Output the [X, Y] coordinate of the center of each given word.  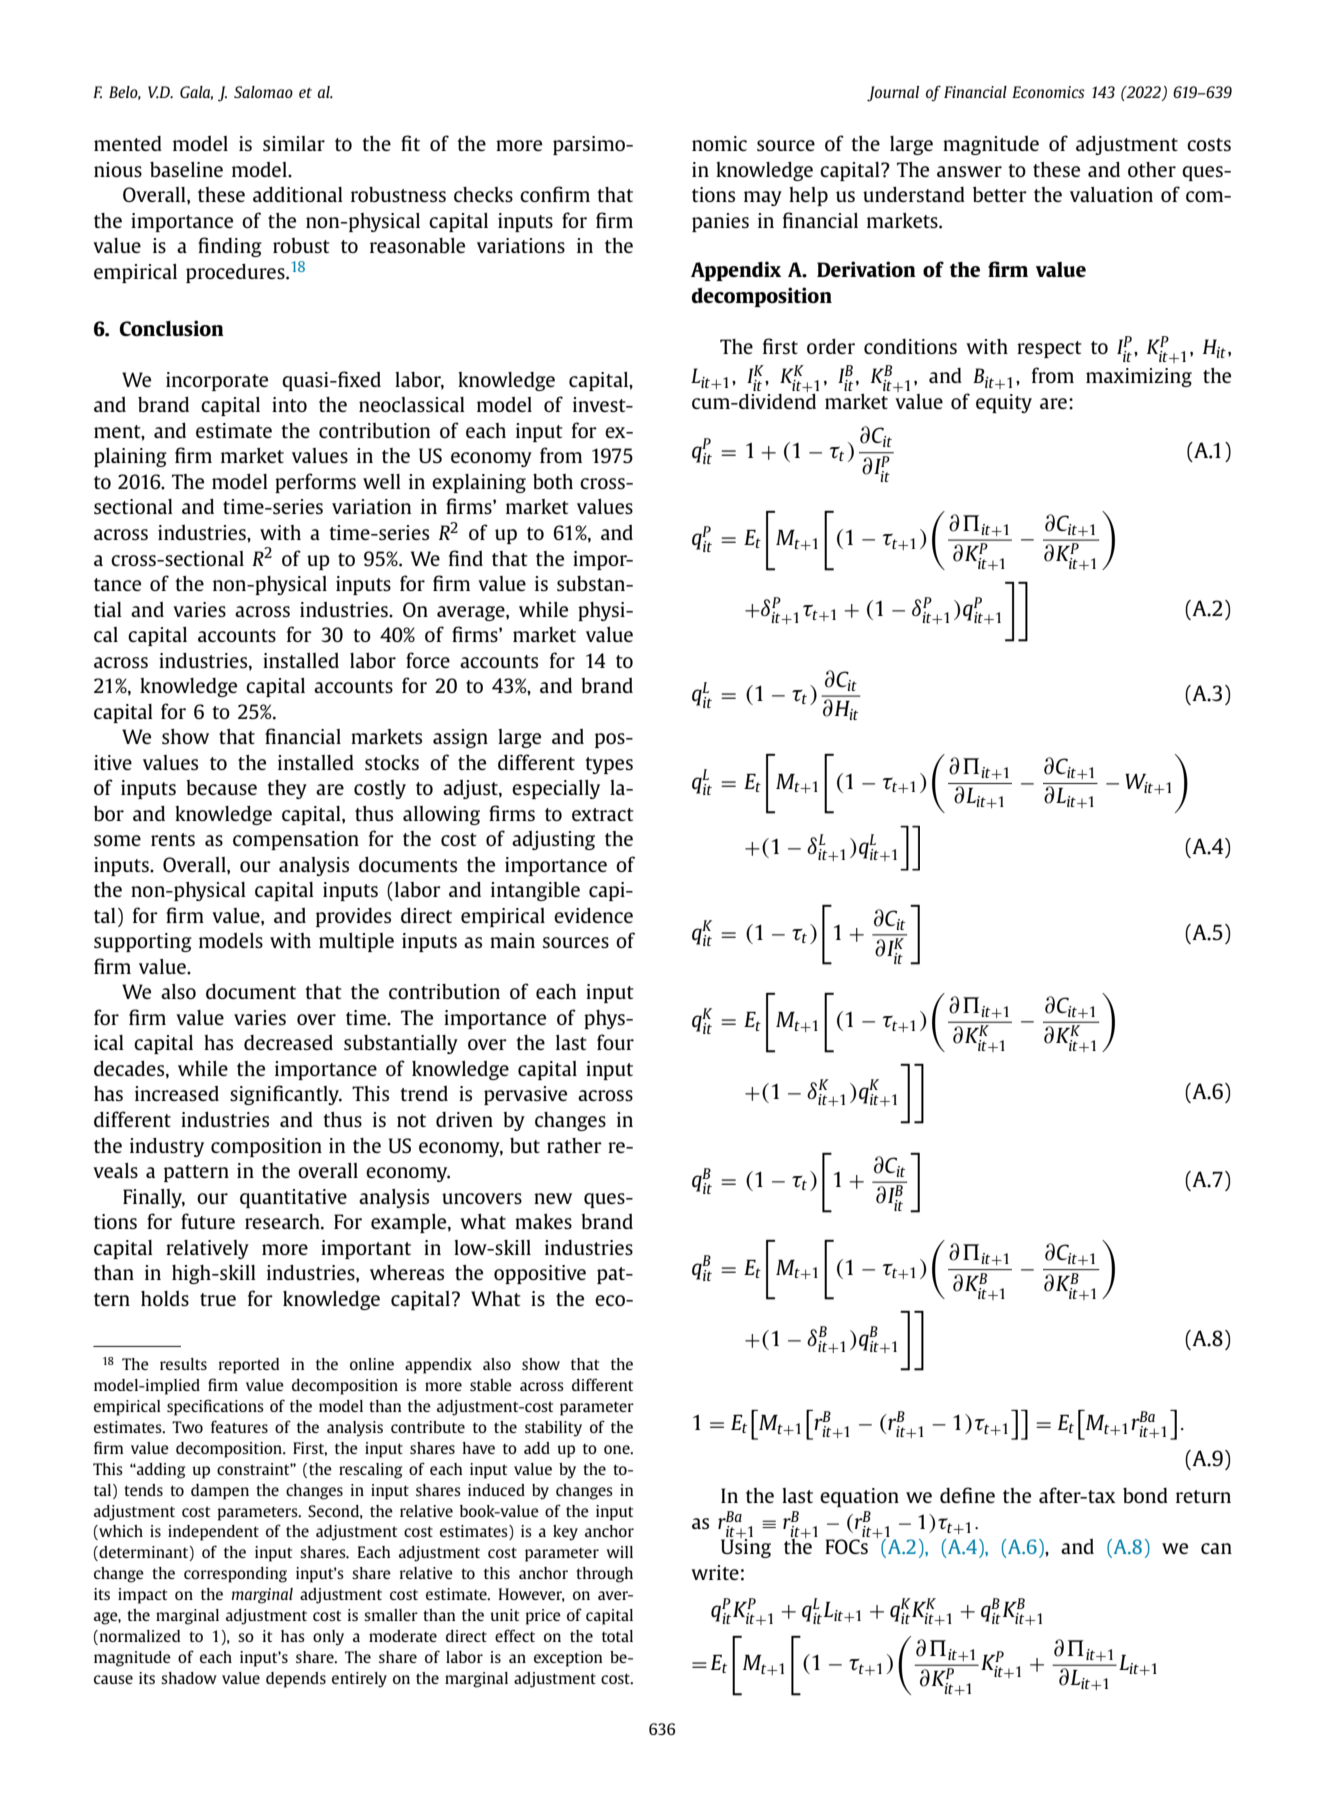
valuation [1111, 194]
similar [294, 143]
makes [543, 1221]
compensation [296, 840]
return [1203, 1496]
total [617, 1636]
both [553, 481]
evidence [593, 915]
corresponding [235, 1575]
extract [603, 814]
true [218, 1299]
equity [1004, 403]
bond [1145, 1495]
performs [315, 483]
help [808, 196]
